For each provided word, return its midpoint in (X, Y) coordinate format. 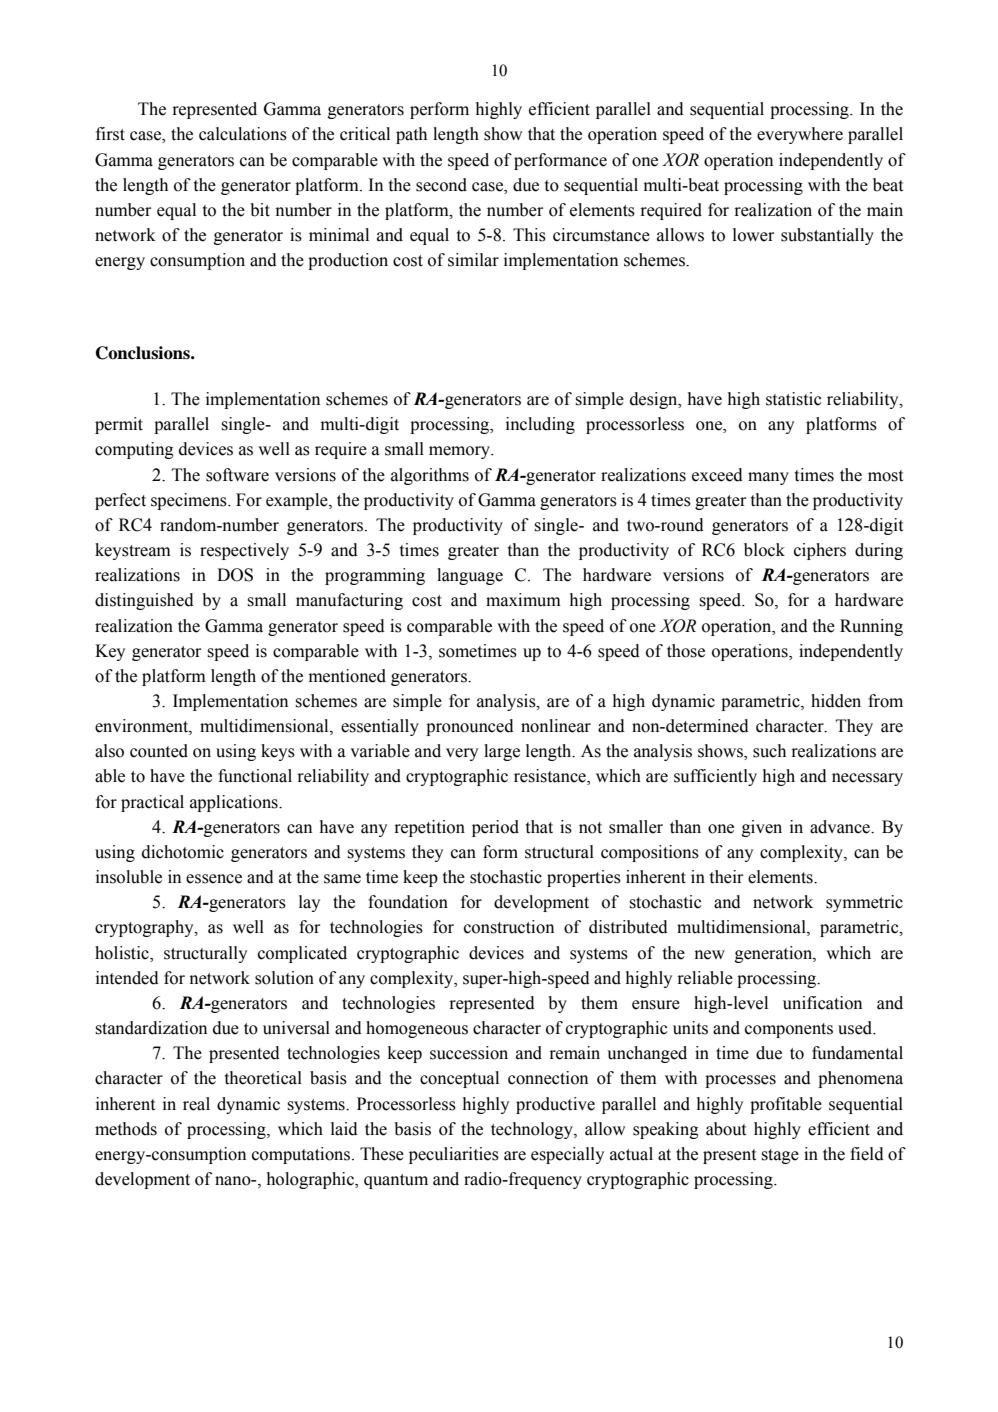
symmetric (864, 903)
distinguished (144, 601)
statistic (793, 399)
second (441, 185)
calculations (243, 134)
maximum (523, 600)
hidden (836, 701)
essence (214, 879)
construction (509, 927)
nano (234, 1181)
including (540, 425)
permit (119, 425)
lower (753, 235)
